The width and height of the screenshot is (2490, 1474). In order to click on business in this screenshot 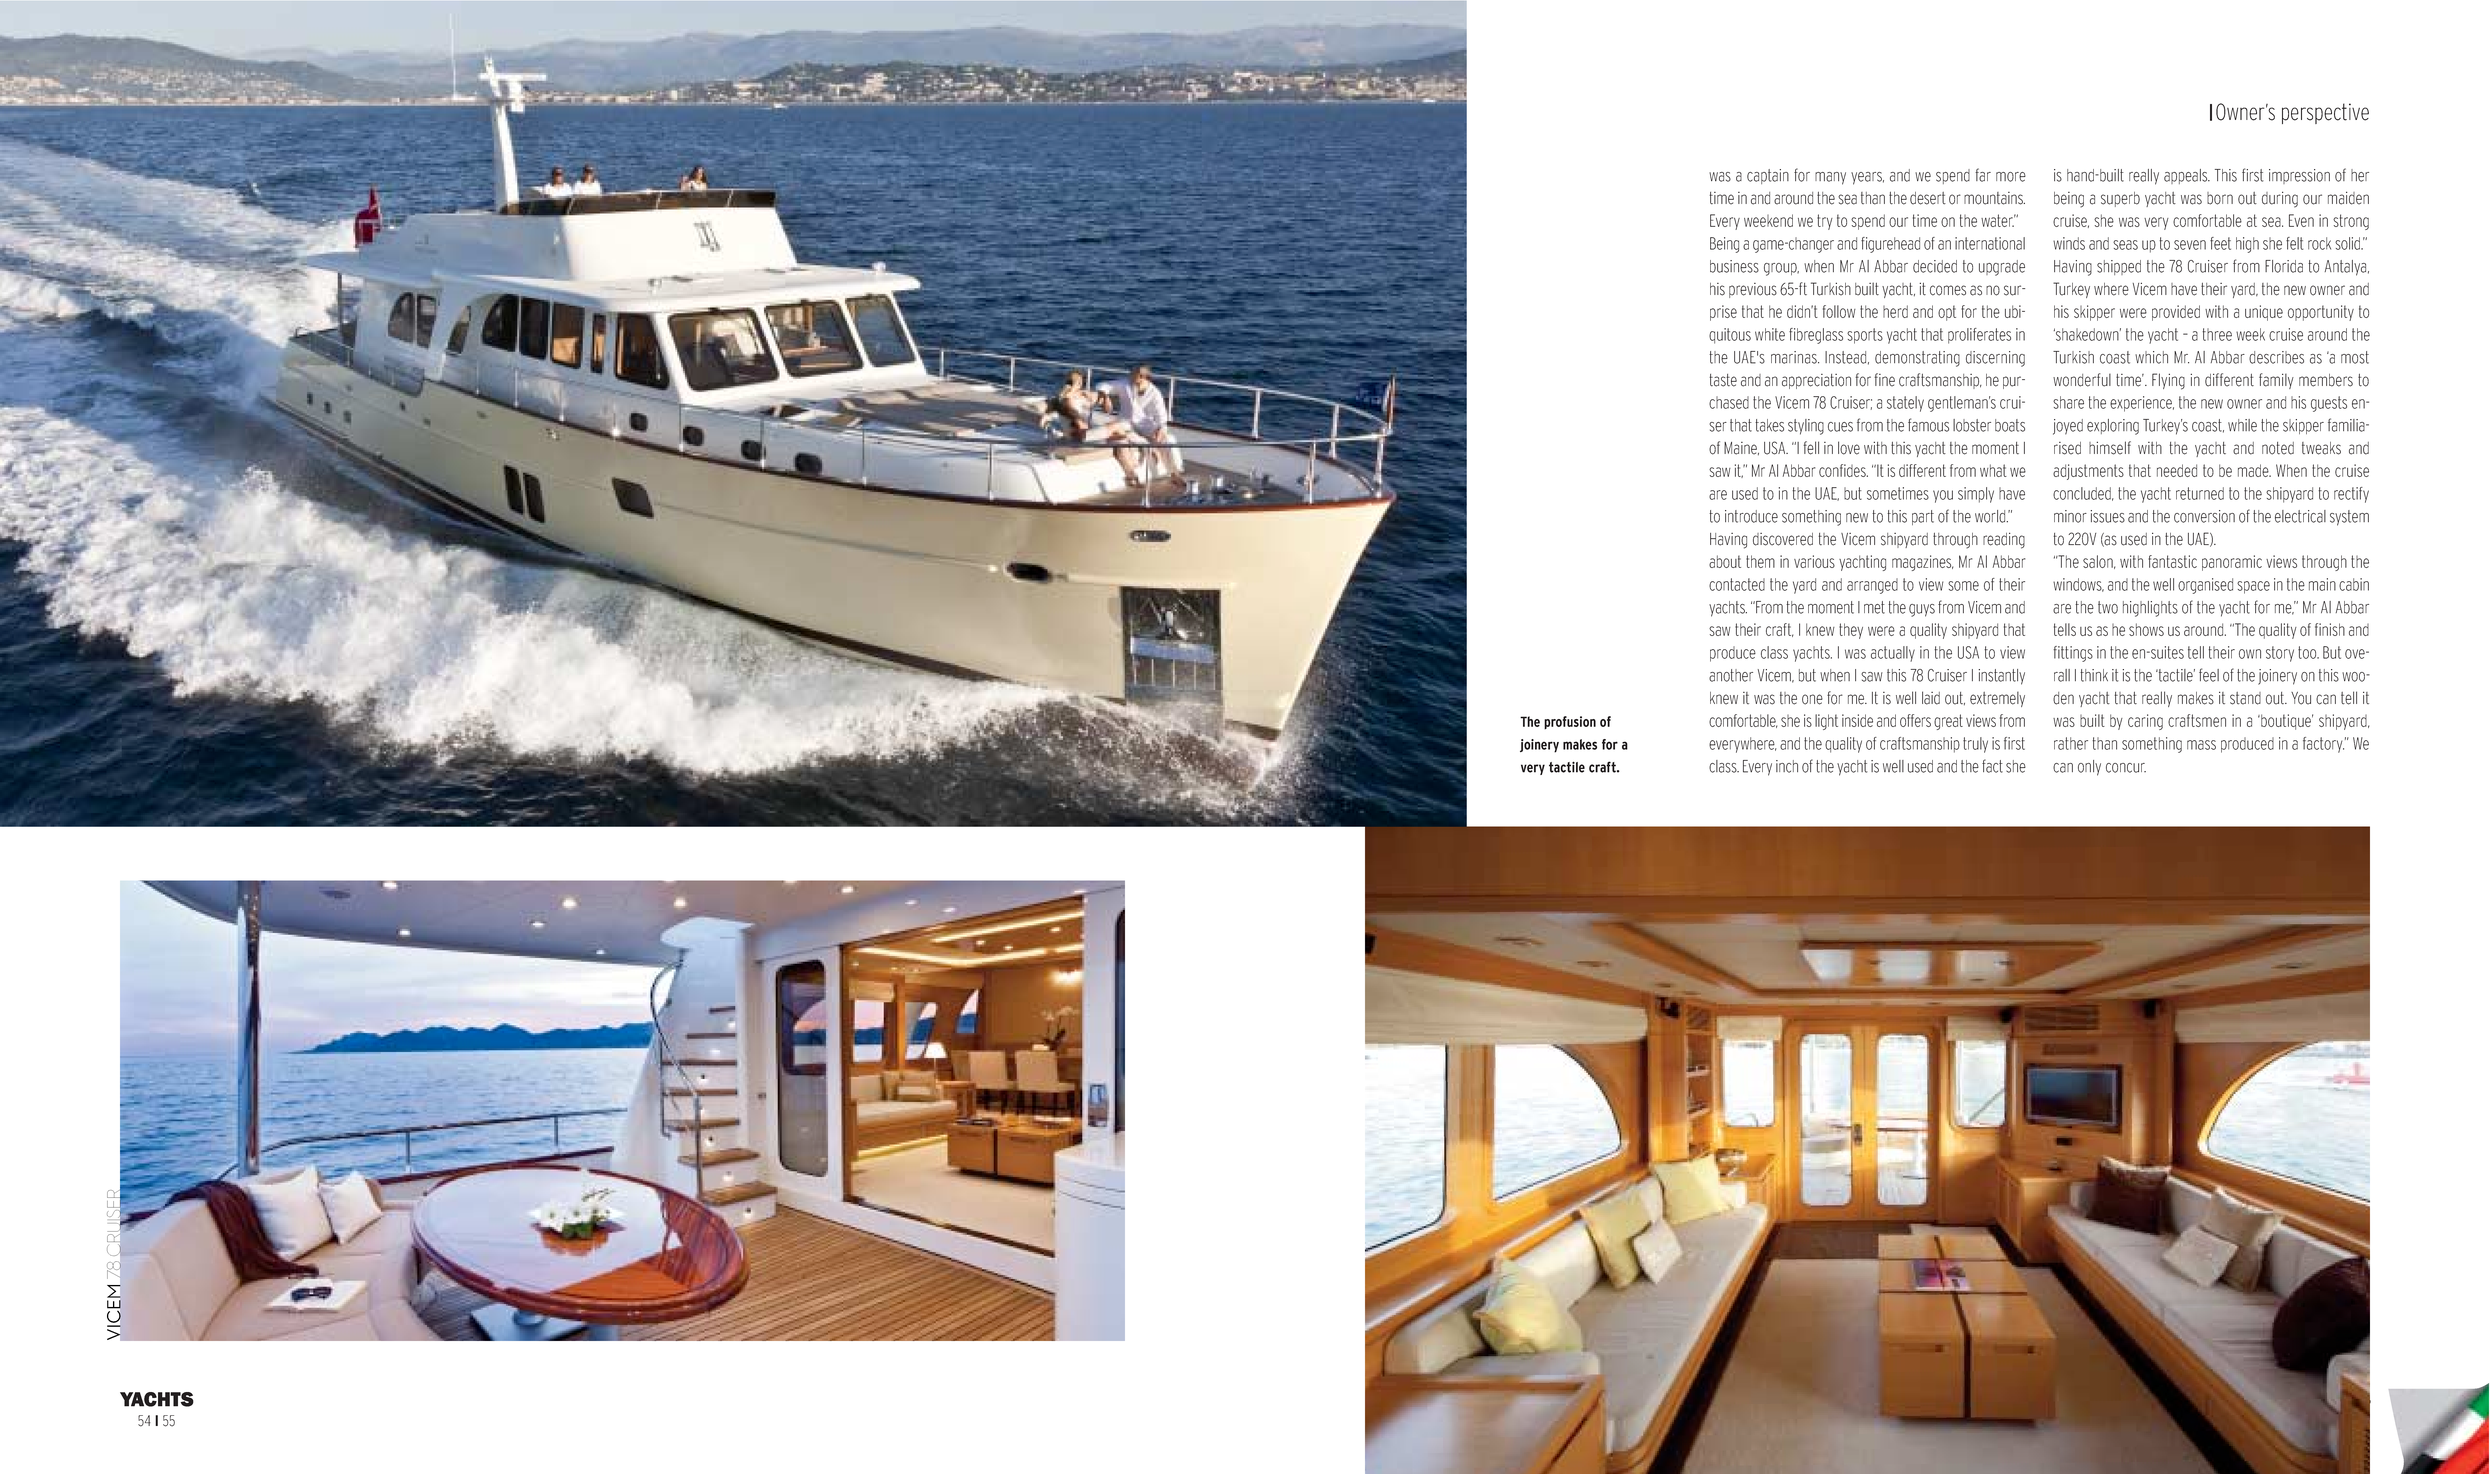, I will do `click(1734, 266)`.
